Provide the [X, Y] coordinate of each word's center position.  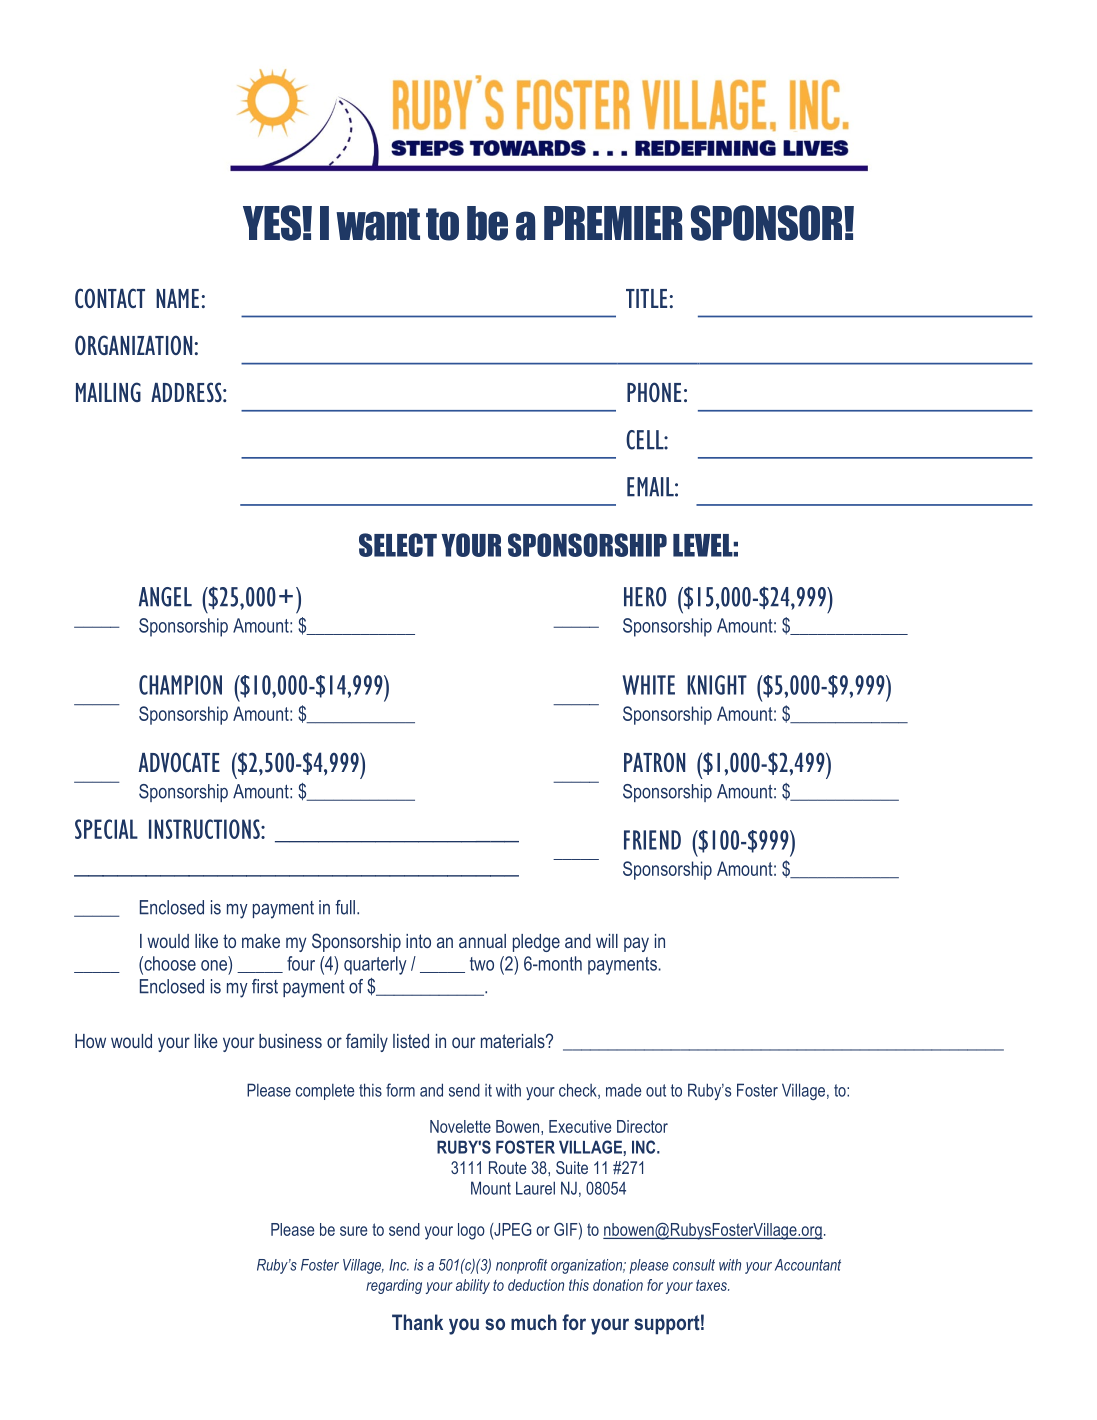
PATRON [654, 762]
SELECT [398, 545]
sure [353, 1231]
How [90, 1041]
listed [411, 1041]
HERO [645, 597]
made [623, 1090]
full [345, 907]
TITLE [646, 298]
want [378, 224]
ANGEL [165, 597]
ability [473, 1286]
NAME [177, 298]
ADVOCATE [179, 762]
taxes [712, 1285]
